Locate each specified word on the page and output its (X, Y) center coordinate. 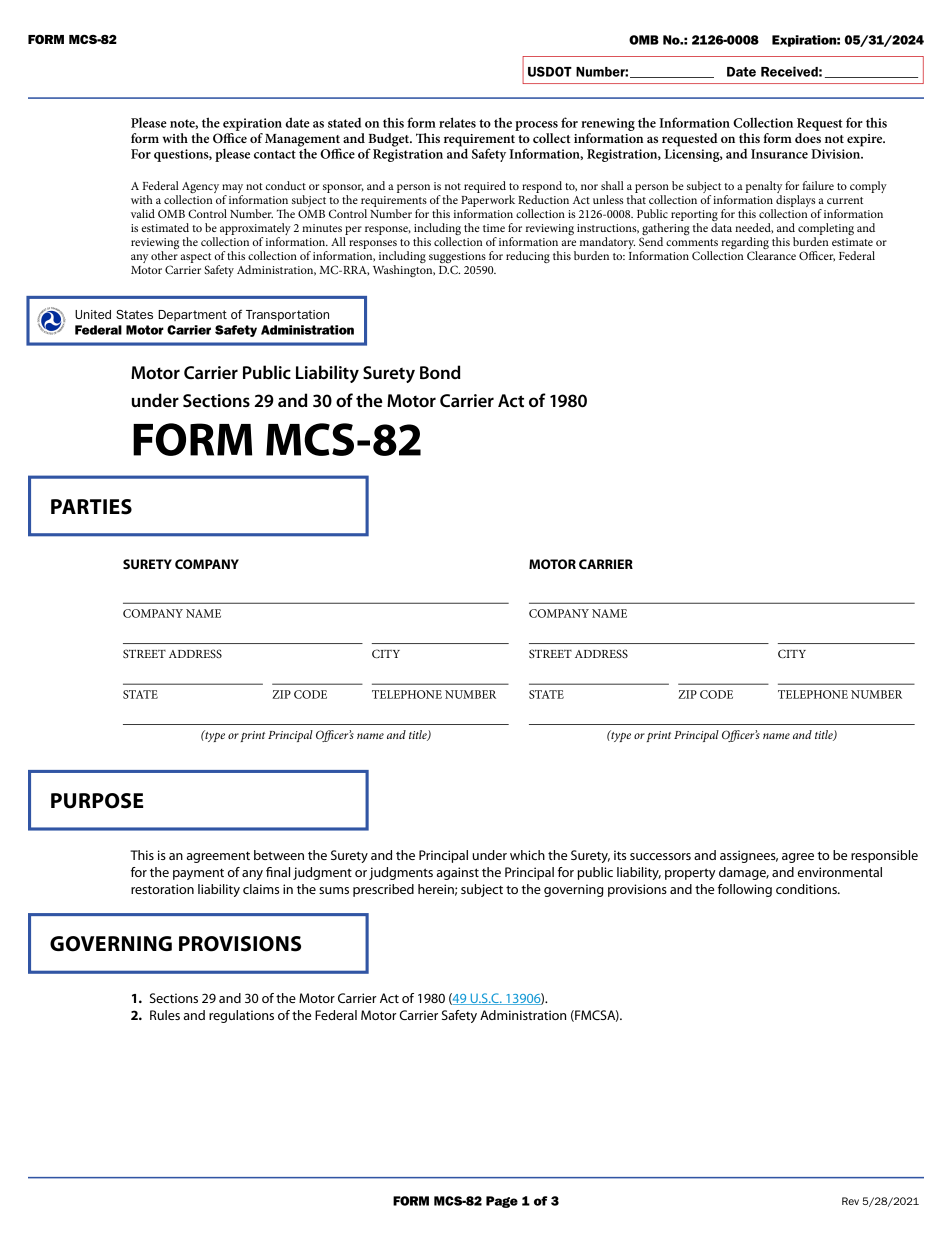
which (527, 855)
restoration (162, 889)
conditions (807, 889)
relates (457, 122)
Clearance (771, 255)
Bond (440, 372)
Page (502, 1202)
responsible (884, 856)
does (808, 138)
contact (275, 154)
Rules (165, 1015)
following (745, 890)
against (458, 873)
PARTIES (91, 507)
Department (192, 315)
